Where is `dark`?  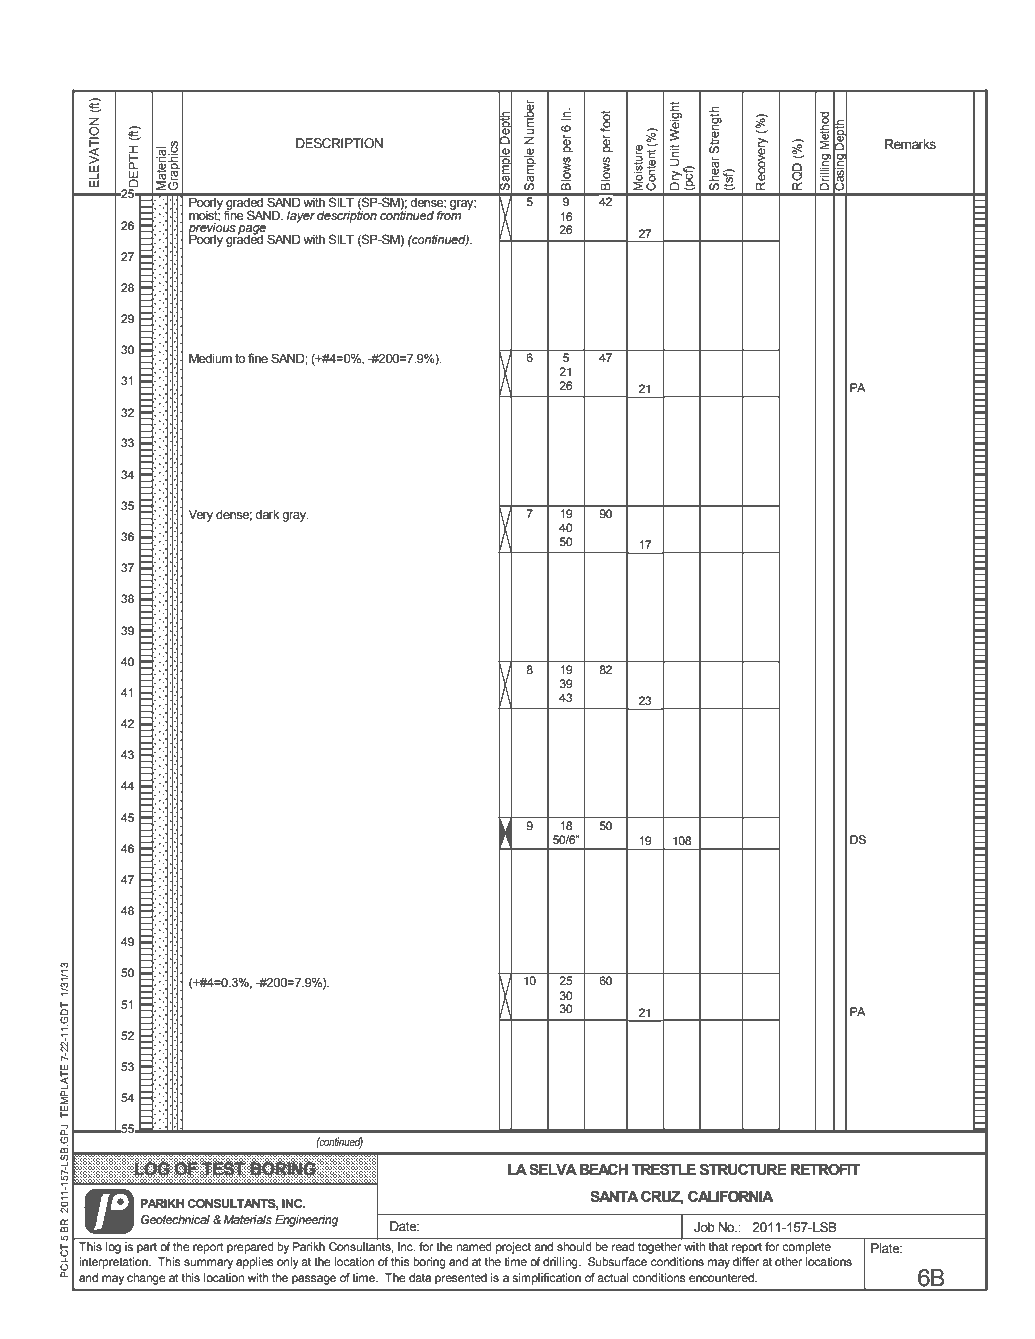
dark is located at coordinates (267, 514).
